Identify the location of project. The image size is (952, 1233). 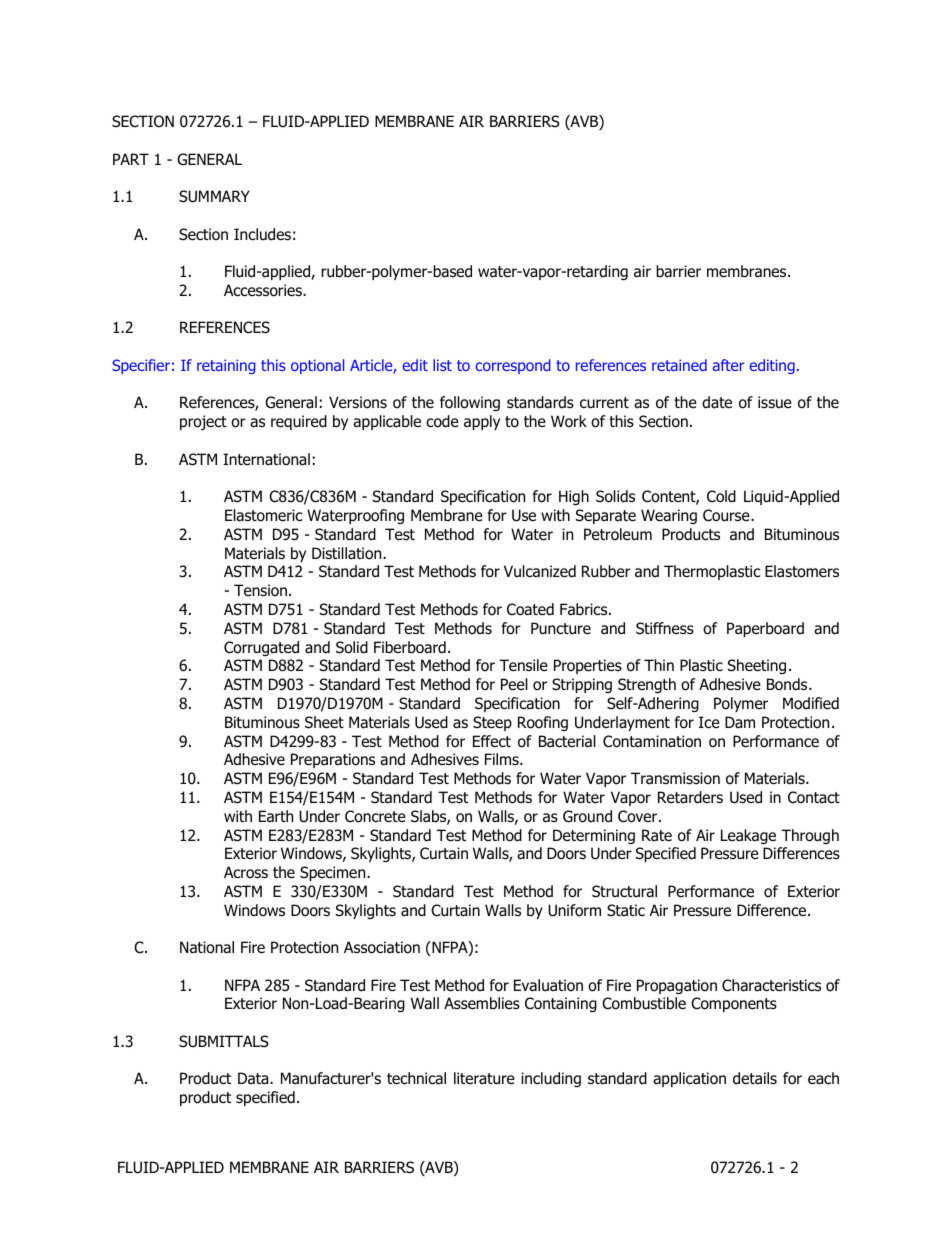
(203, 422).
